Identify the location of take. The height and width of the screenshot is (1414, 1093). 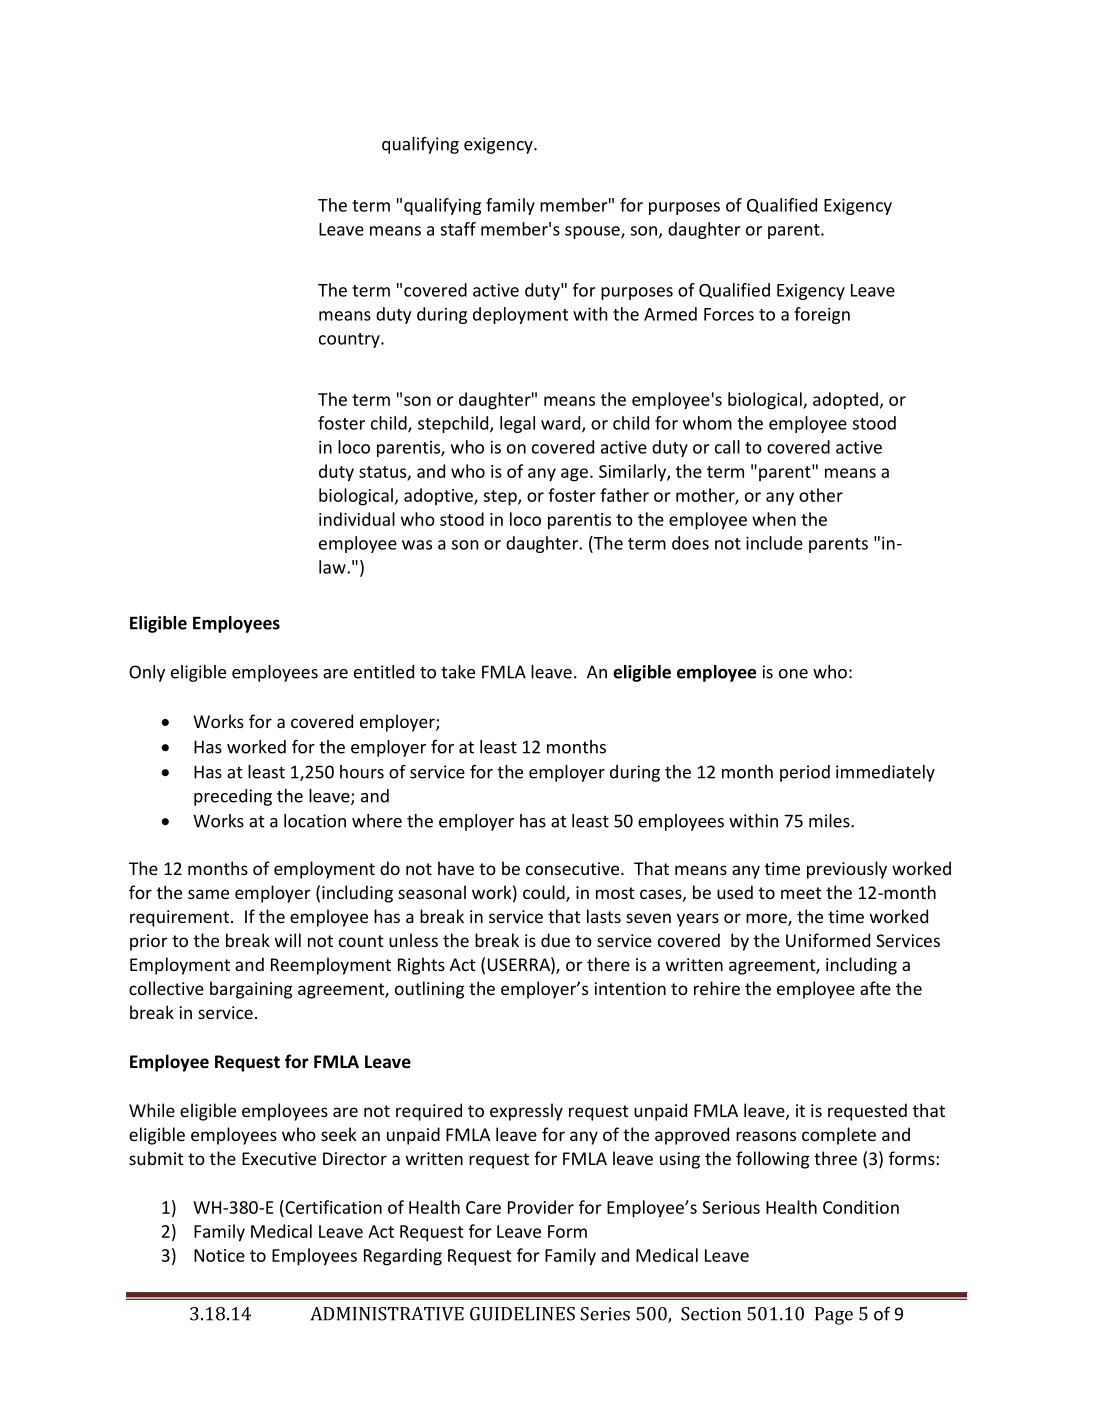
(458, 672).
